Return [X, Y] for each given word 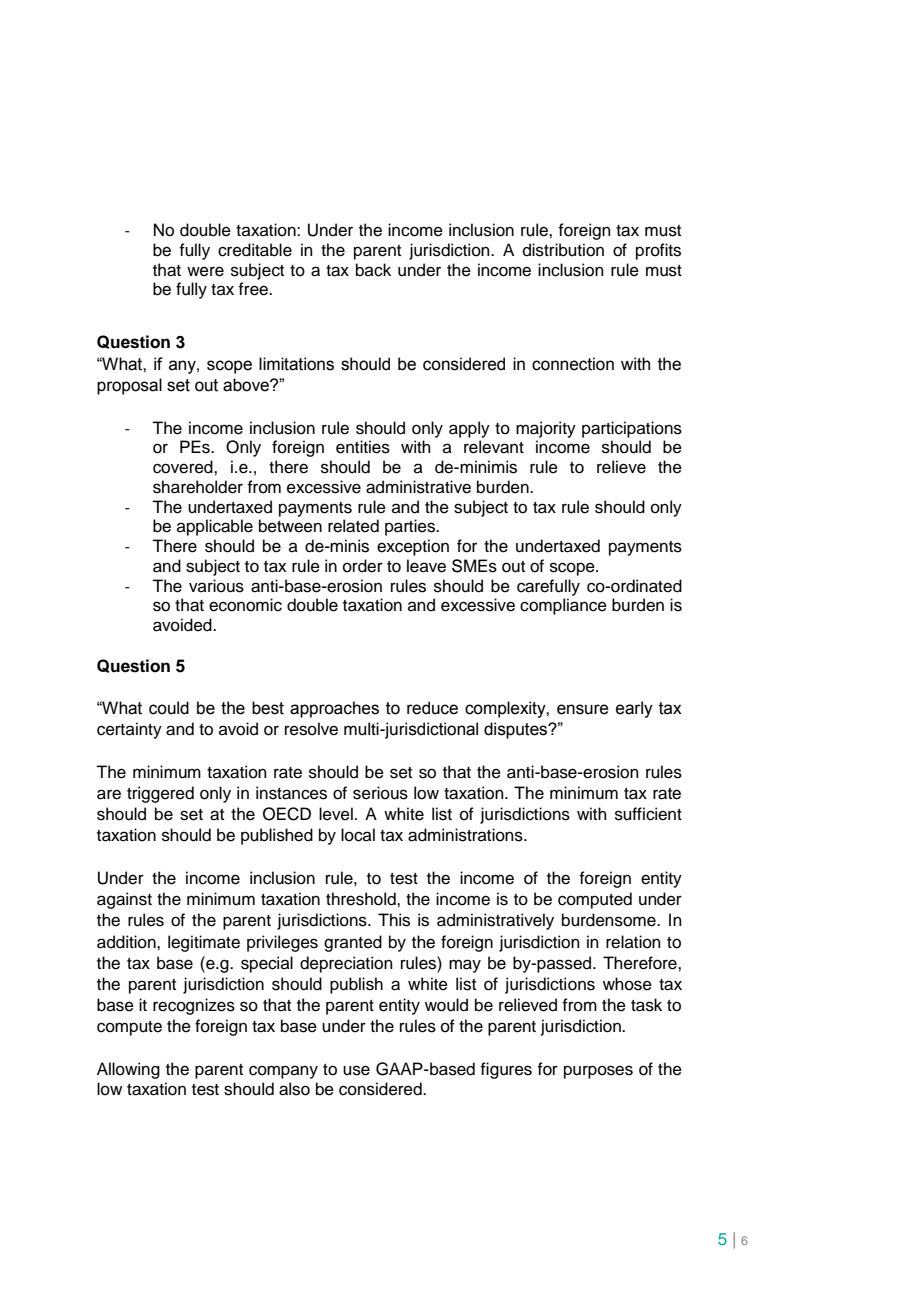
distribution [563, 250]
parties [411, 527]
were [205, 271]
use [356, 1070]
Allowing [128, 1070]
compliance [563, 606]
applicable [215, 527]
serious [380, 793]
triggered [160, 794]
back [373, 270]
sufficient [648, 814]
